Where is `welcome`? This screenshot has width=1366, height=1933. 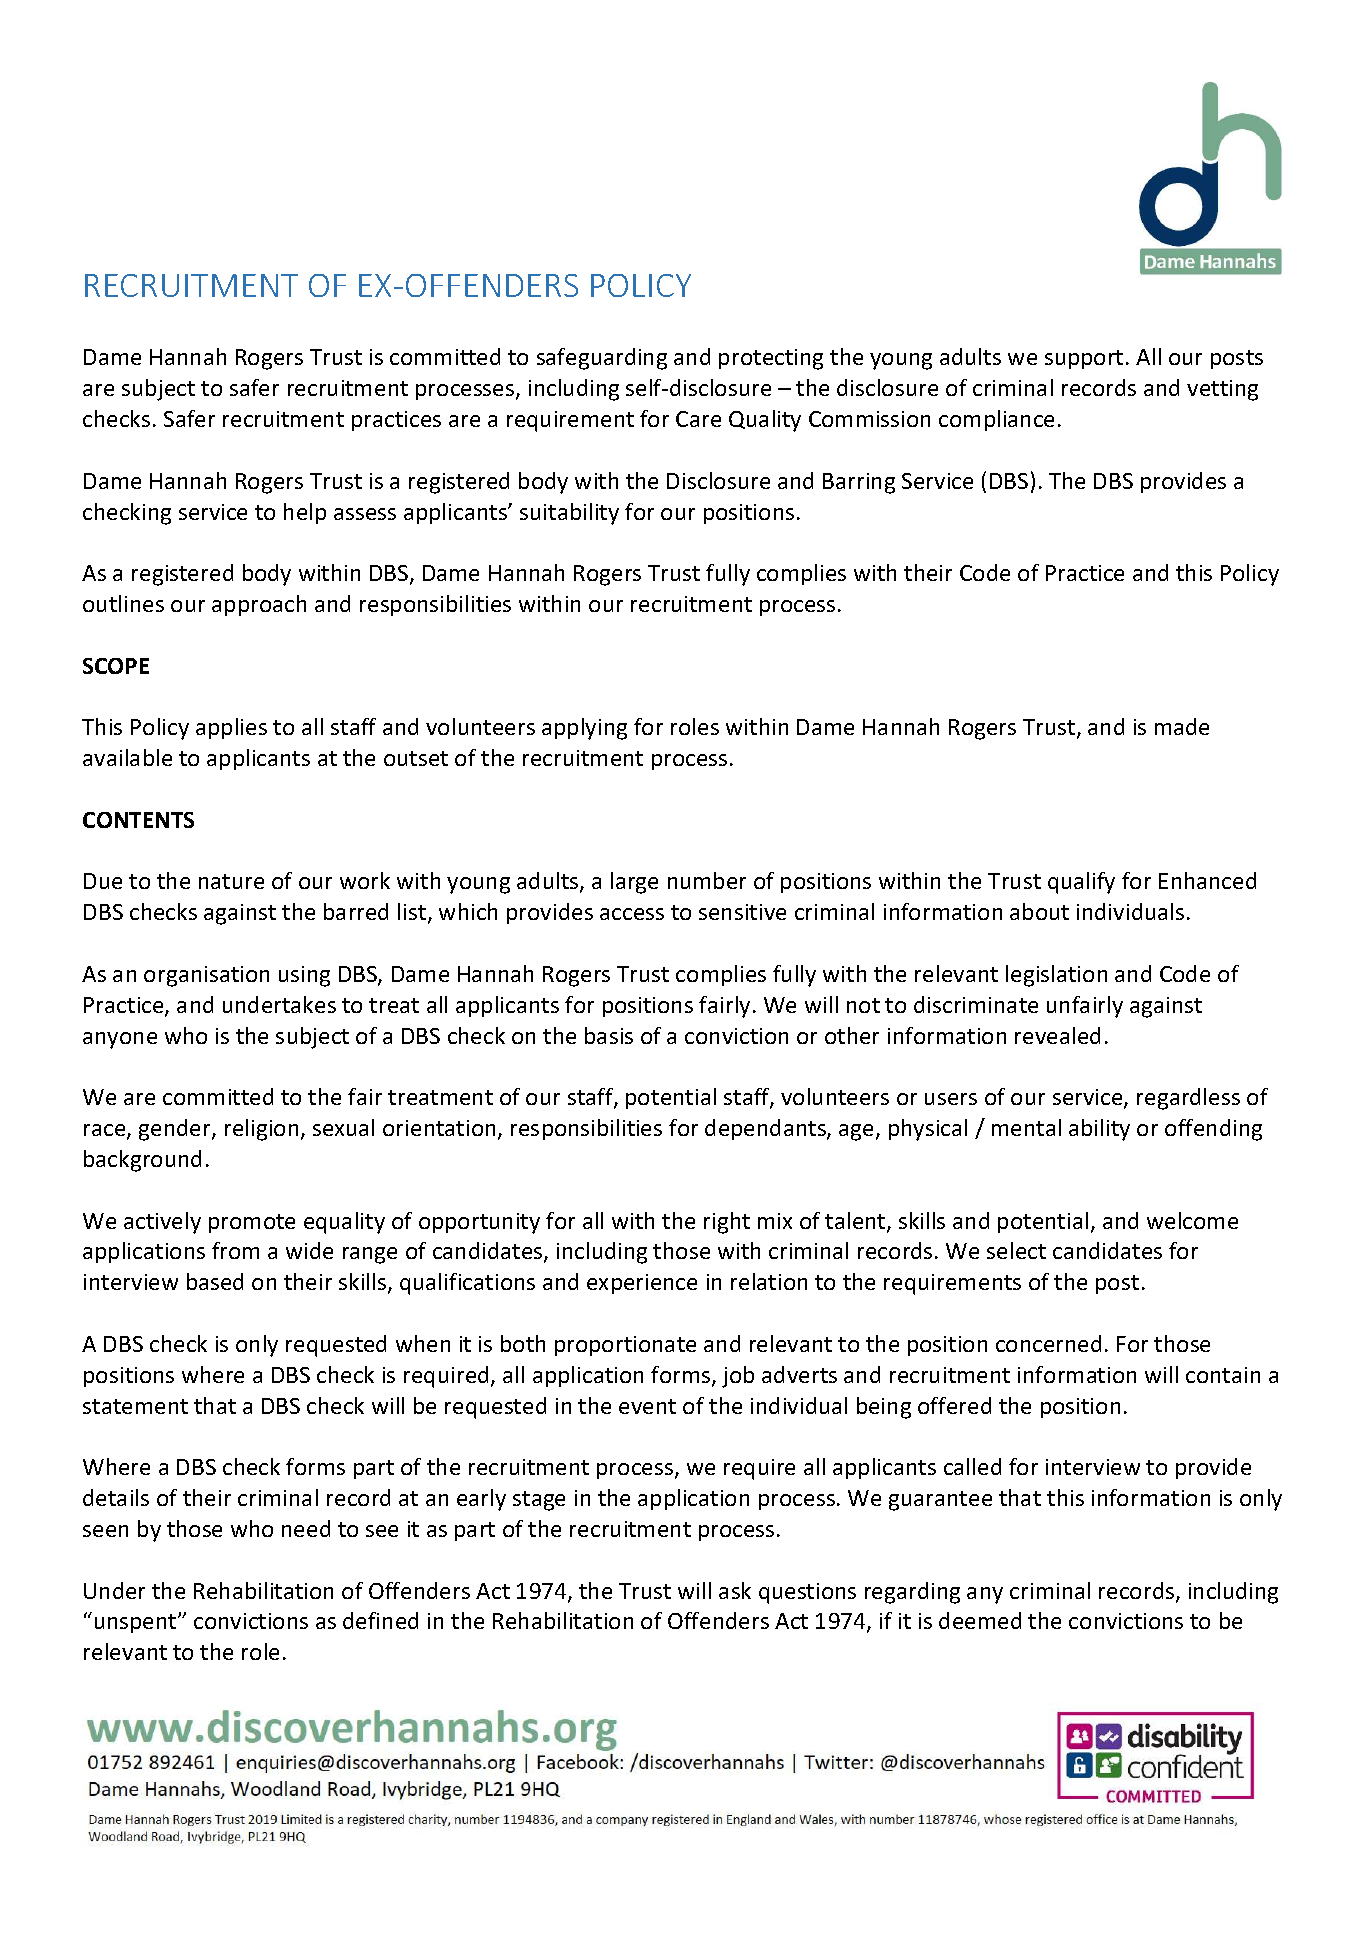 welcome is located at coordinates (1192, 1220).
